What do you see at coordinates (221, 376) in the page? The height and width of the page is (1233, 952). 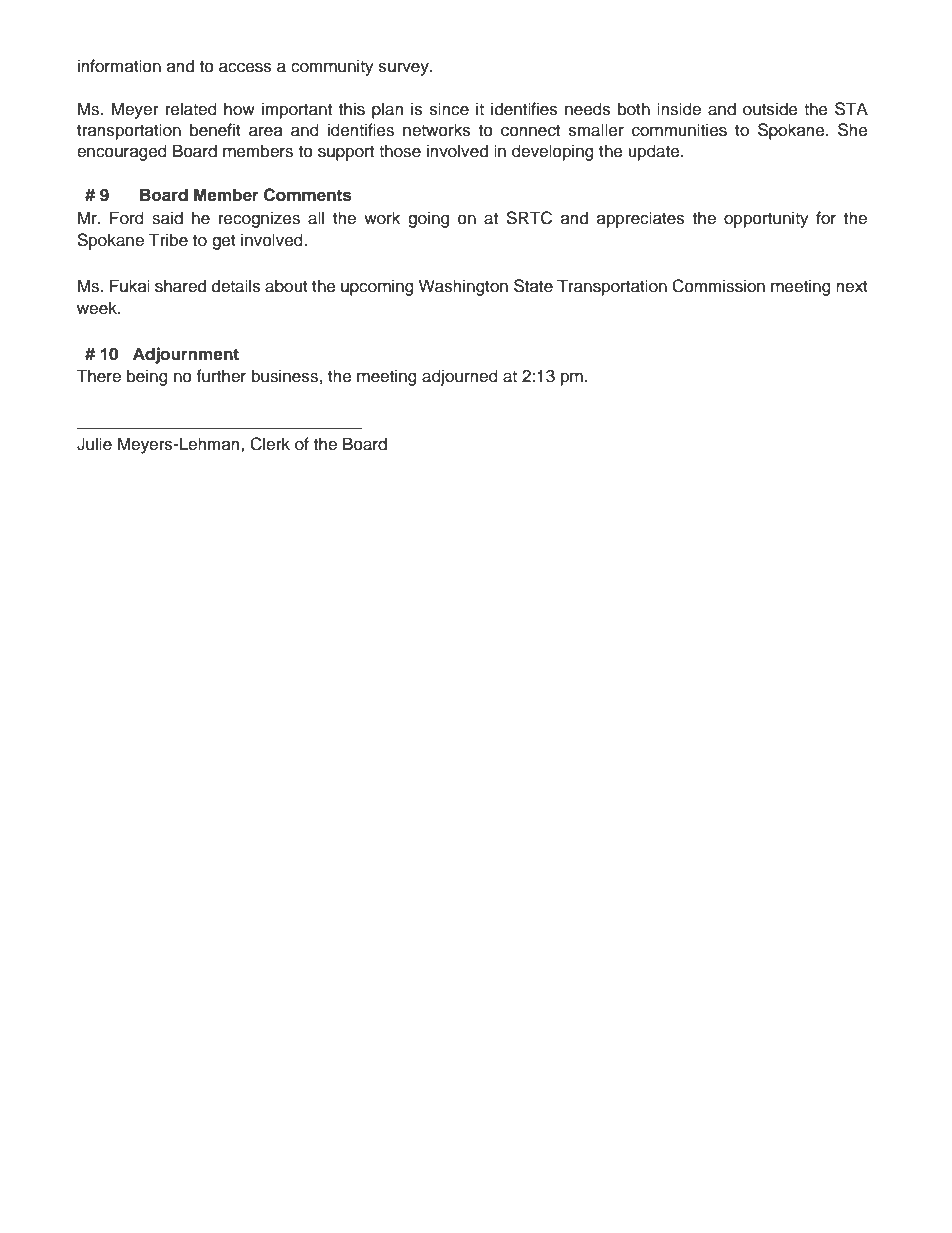 I see `further` at bounding box center [221, 376].
